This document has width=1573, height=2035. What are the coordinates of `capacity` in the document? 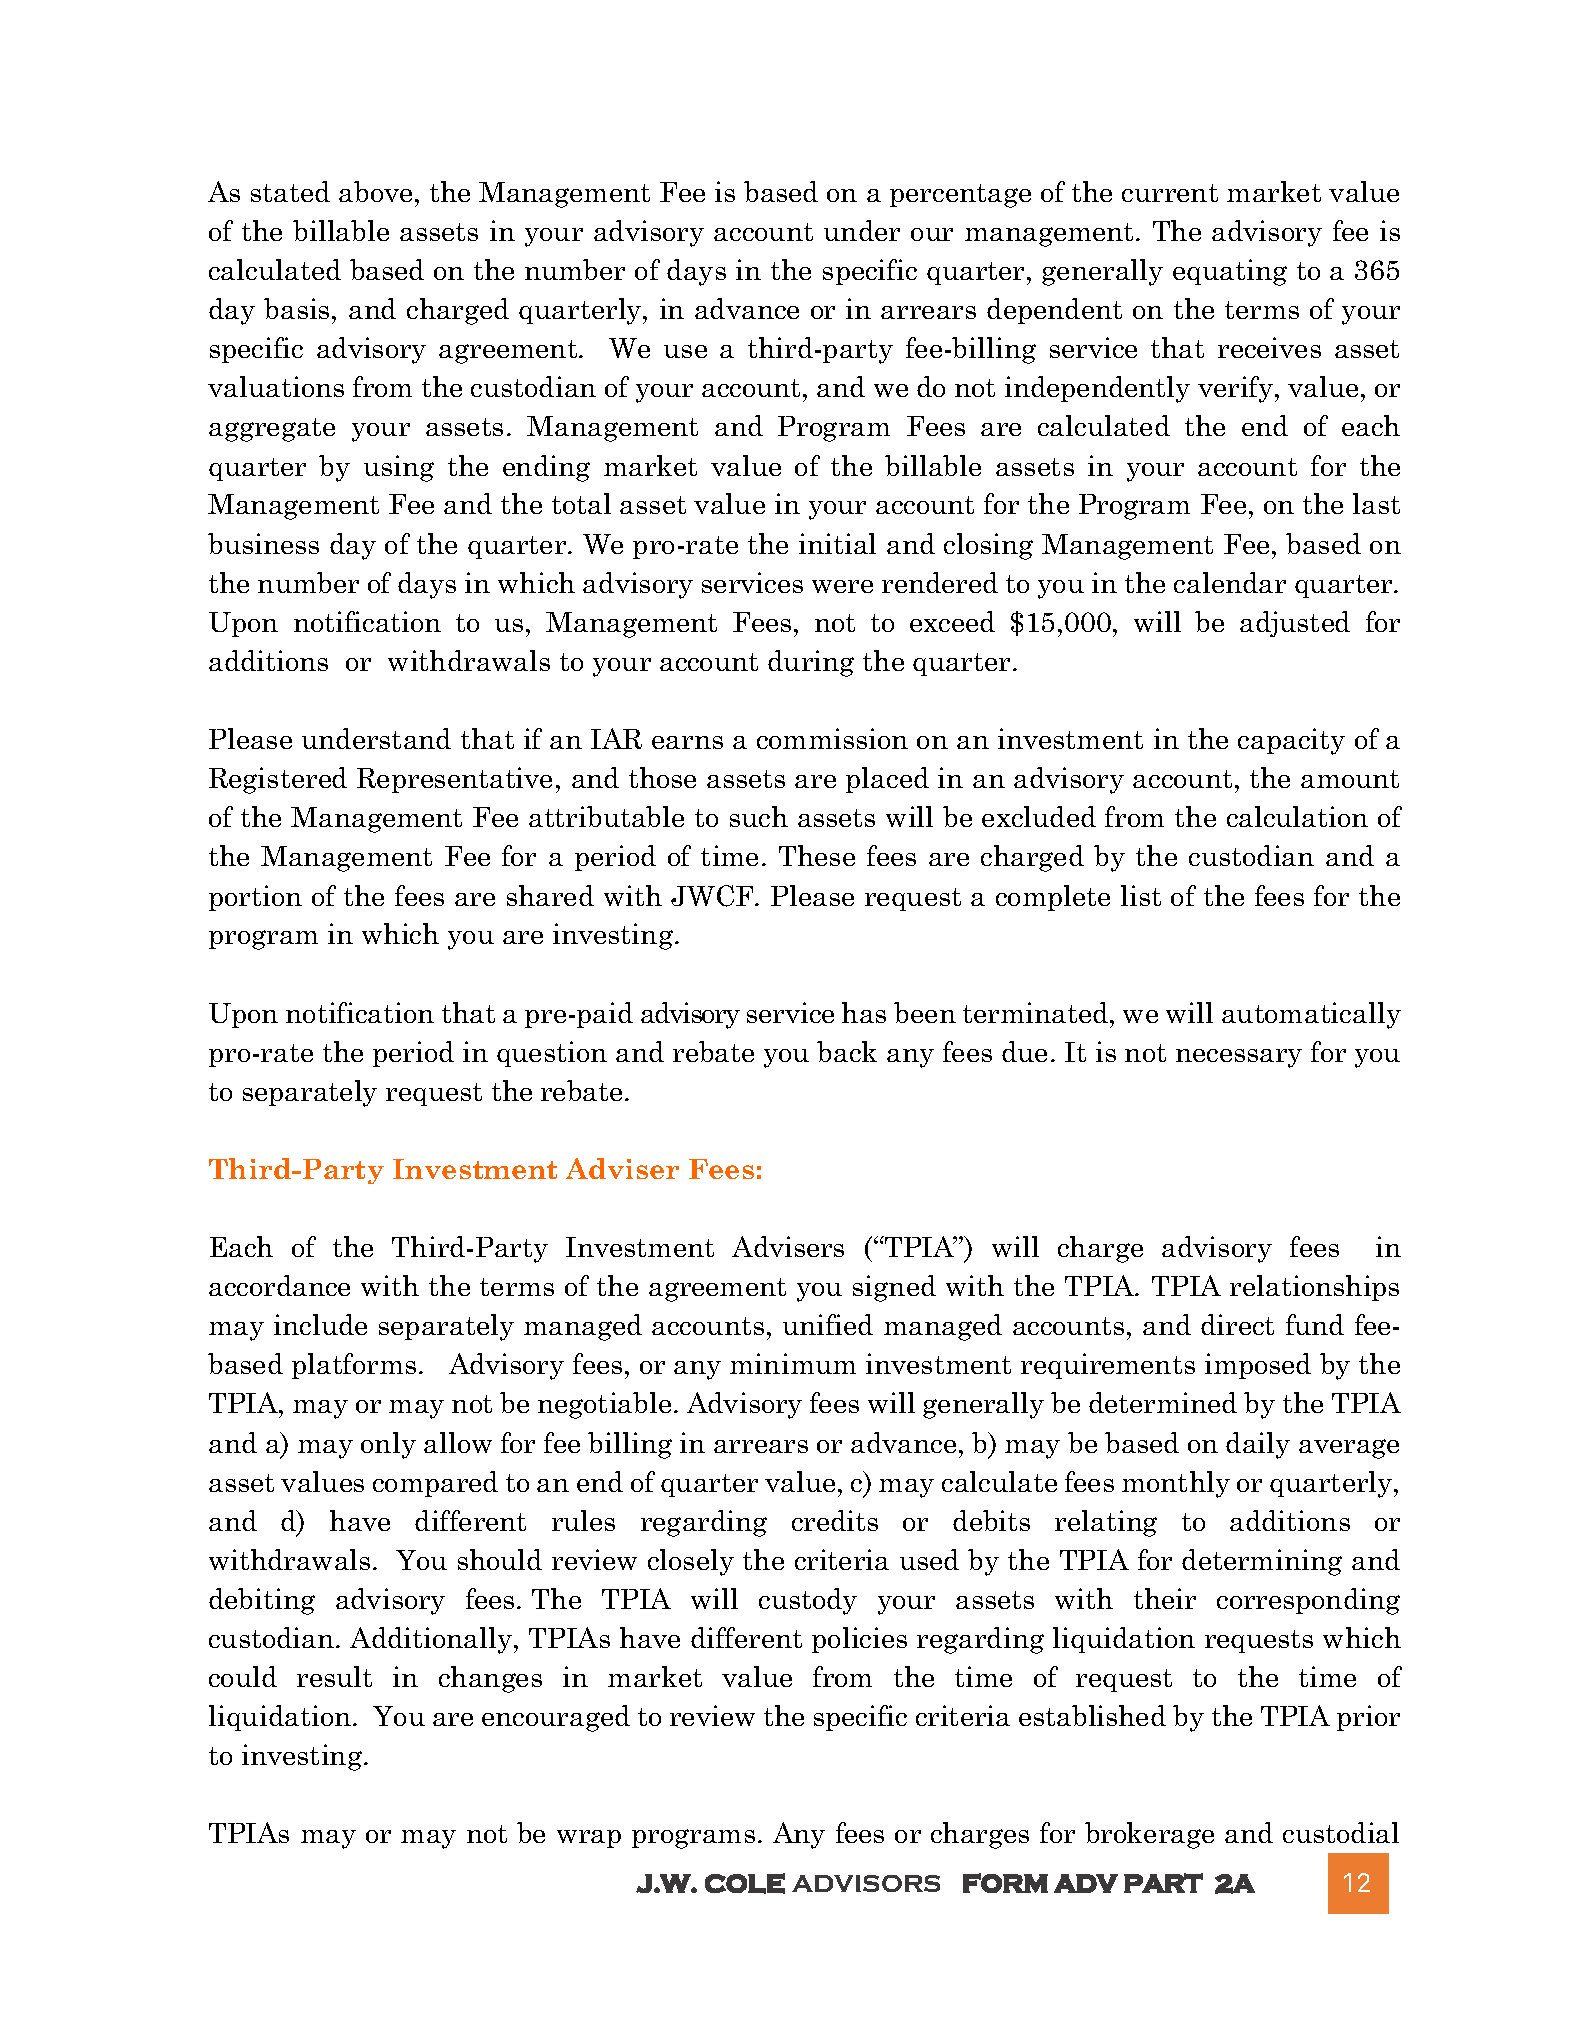 It's located at (1291, 741).
